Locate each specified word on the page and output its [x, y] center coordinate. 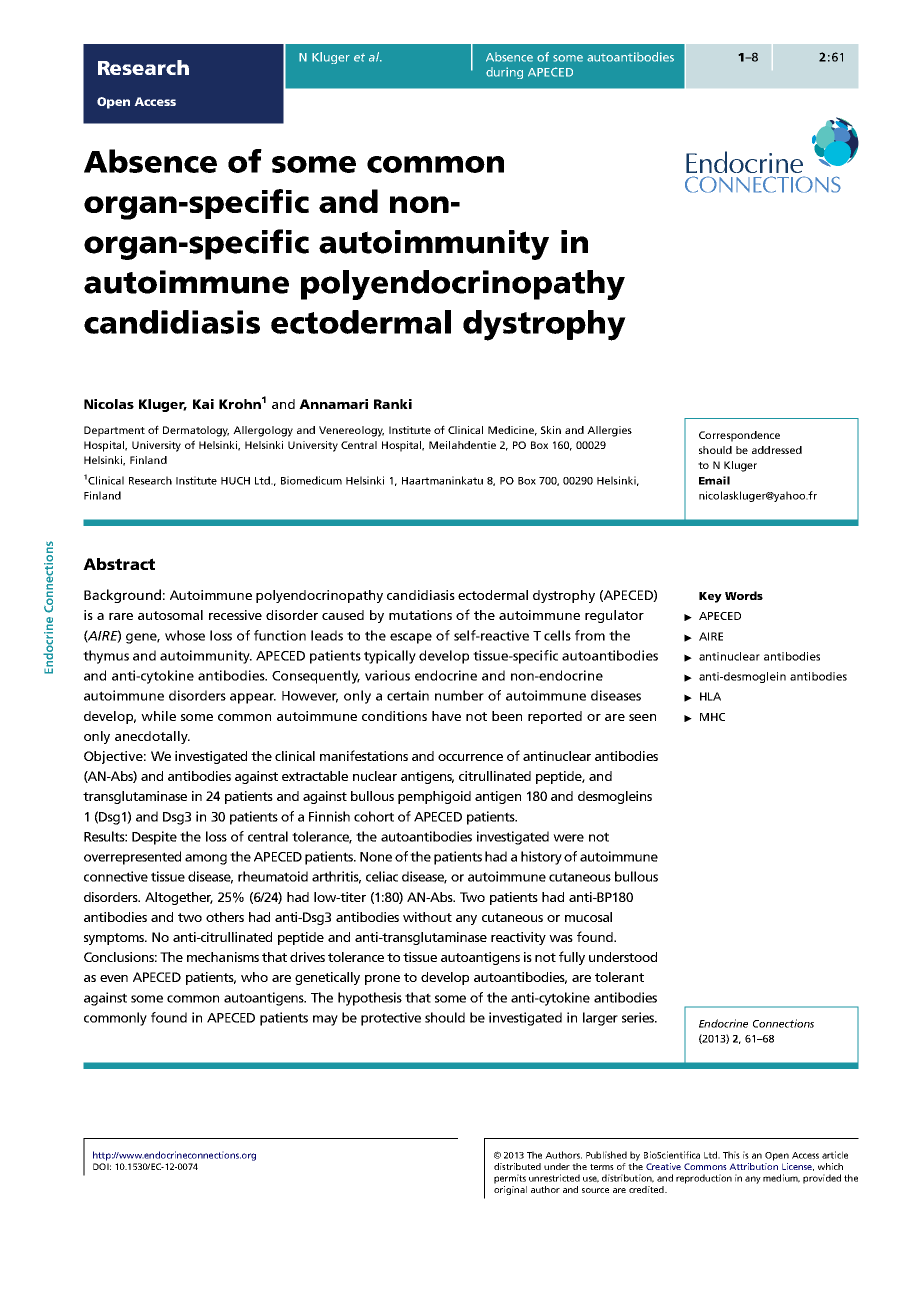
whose [185, 635]
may [325, 1020]
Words [744, 595]
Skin [551, 430]
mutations [420, 615]
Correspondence [739, 436]
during [504, 73]
